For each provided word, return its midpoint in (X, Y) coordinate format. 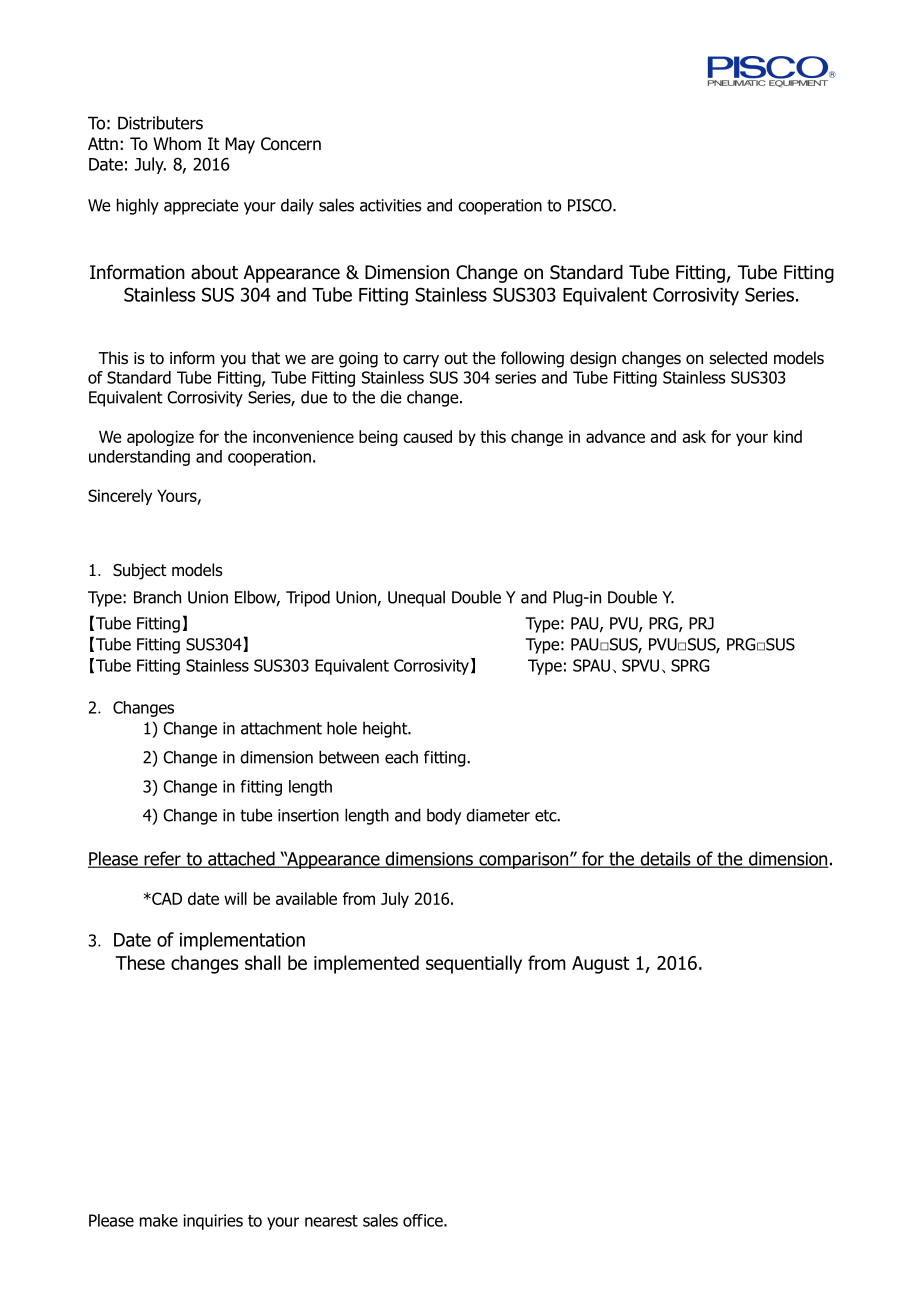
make (159, 1220)
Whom (177, 144)
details (665, 859)
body (444, 816)
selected (738, 358)
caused (427, 436)
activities (391, 205)
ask (694, 436)
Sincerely (120, 497)
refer (162, 859)
